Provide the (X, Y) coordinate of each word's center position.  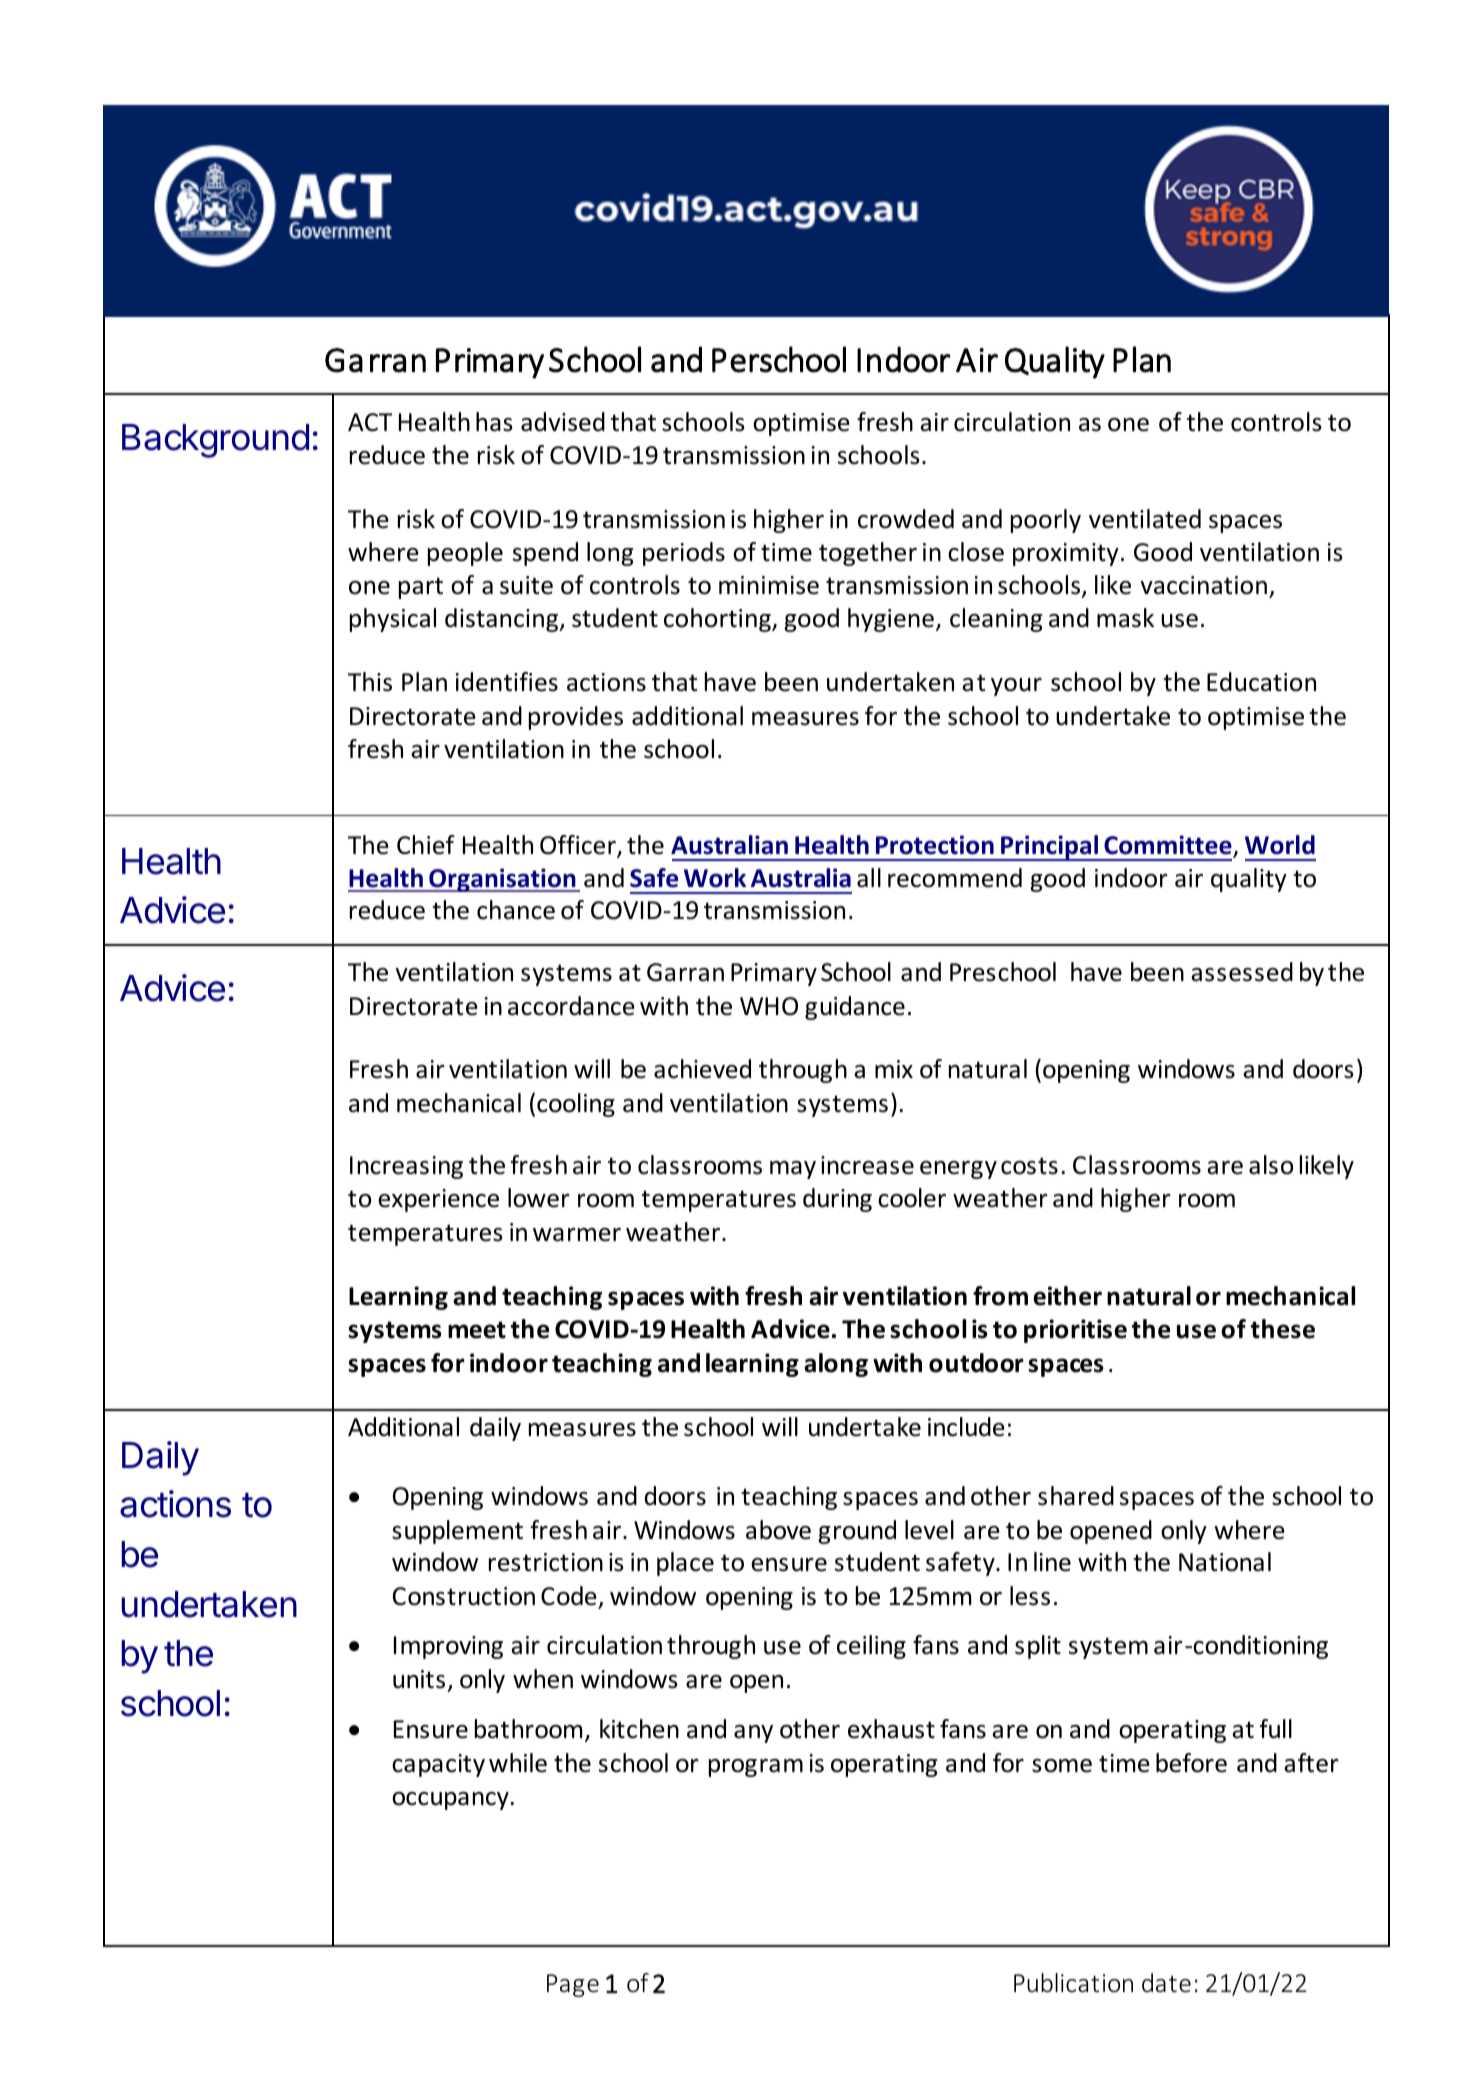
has (494, 422)
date (1166, 1983)
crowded (906, 519)
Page (573, 1985)
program (756, 1768)
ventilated (1145, 519)
